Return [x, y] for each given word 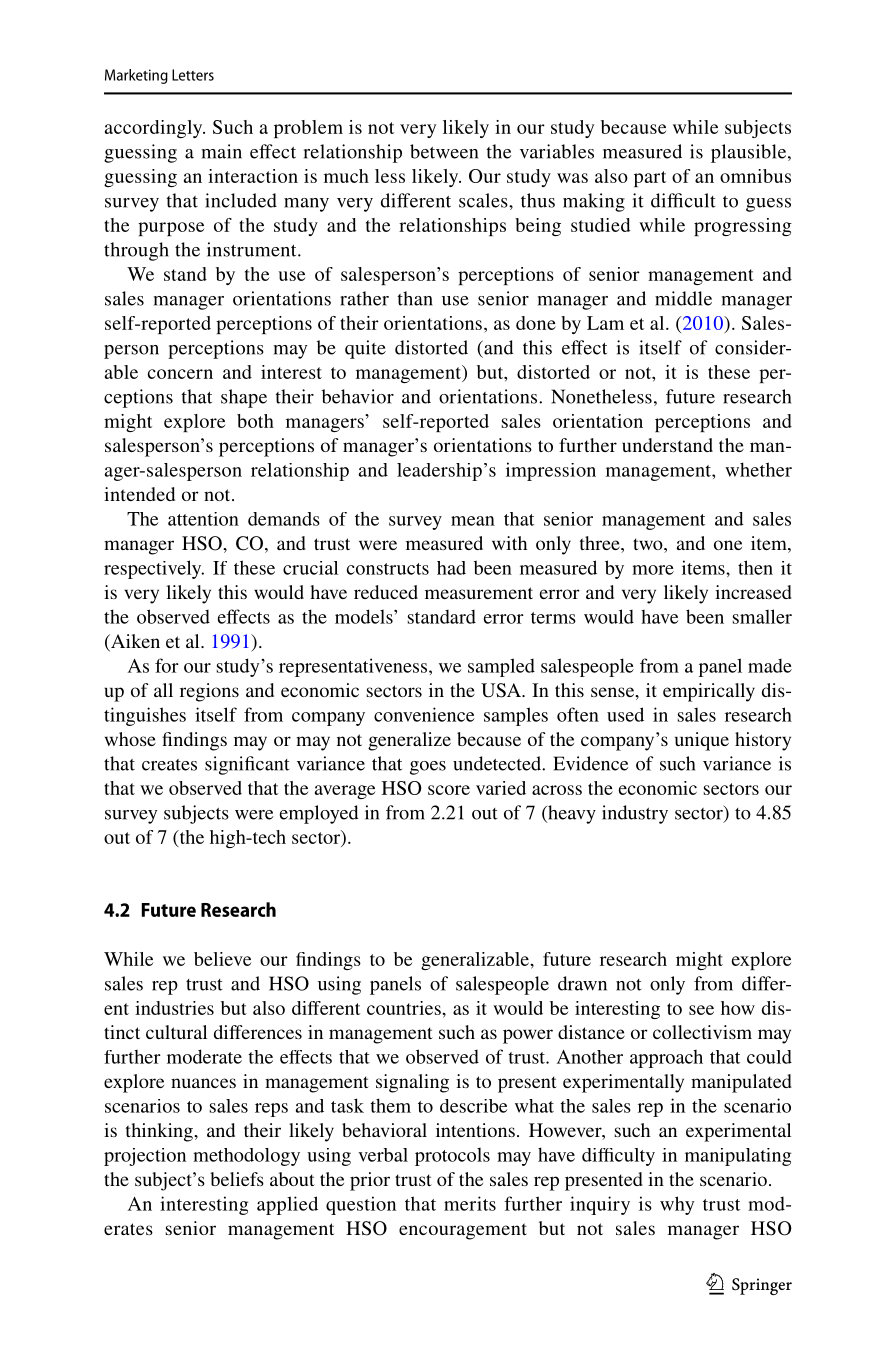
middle [683, 298]
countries [405, 1008]
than [415, 298]
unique [702, 741]
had [451, 568]
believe [222, 959]
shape [244, 398]
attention [203, 519]
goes [428, 768]
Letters [193, 75]
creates [169, 765]
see [701, 1010]
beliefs [237, 1179]
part [650, 179]
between [444, 151]
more [653, 570]
